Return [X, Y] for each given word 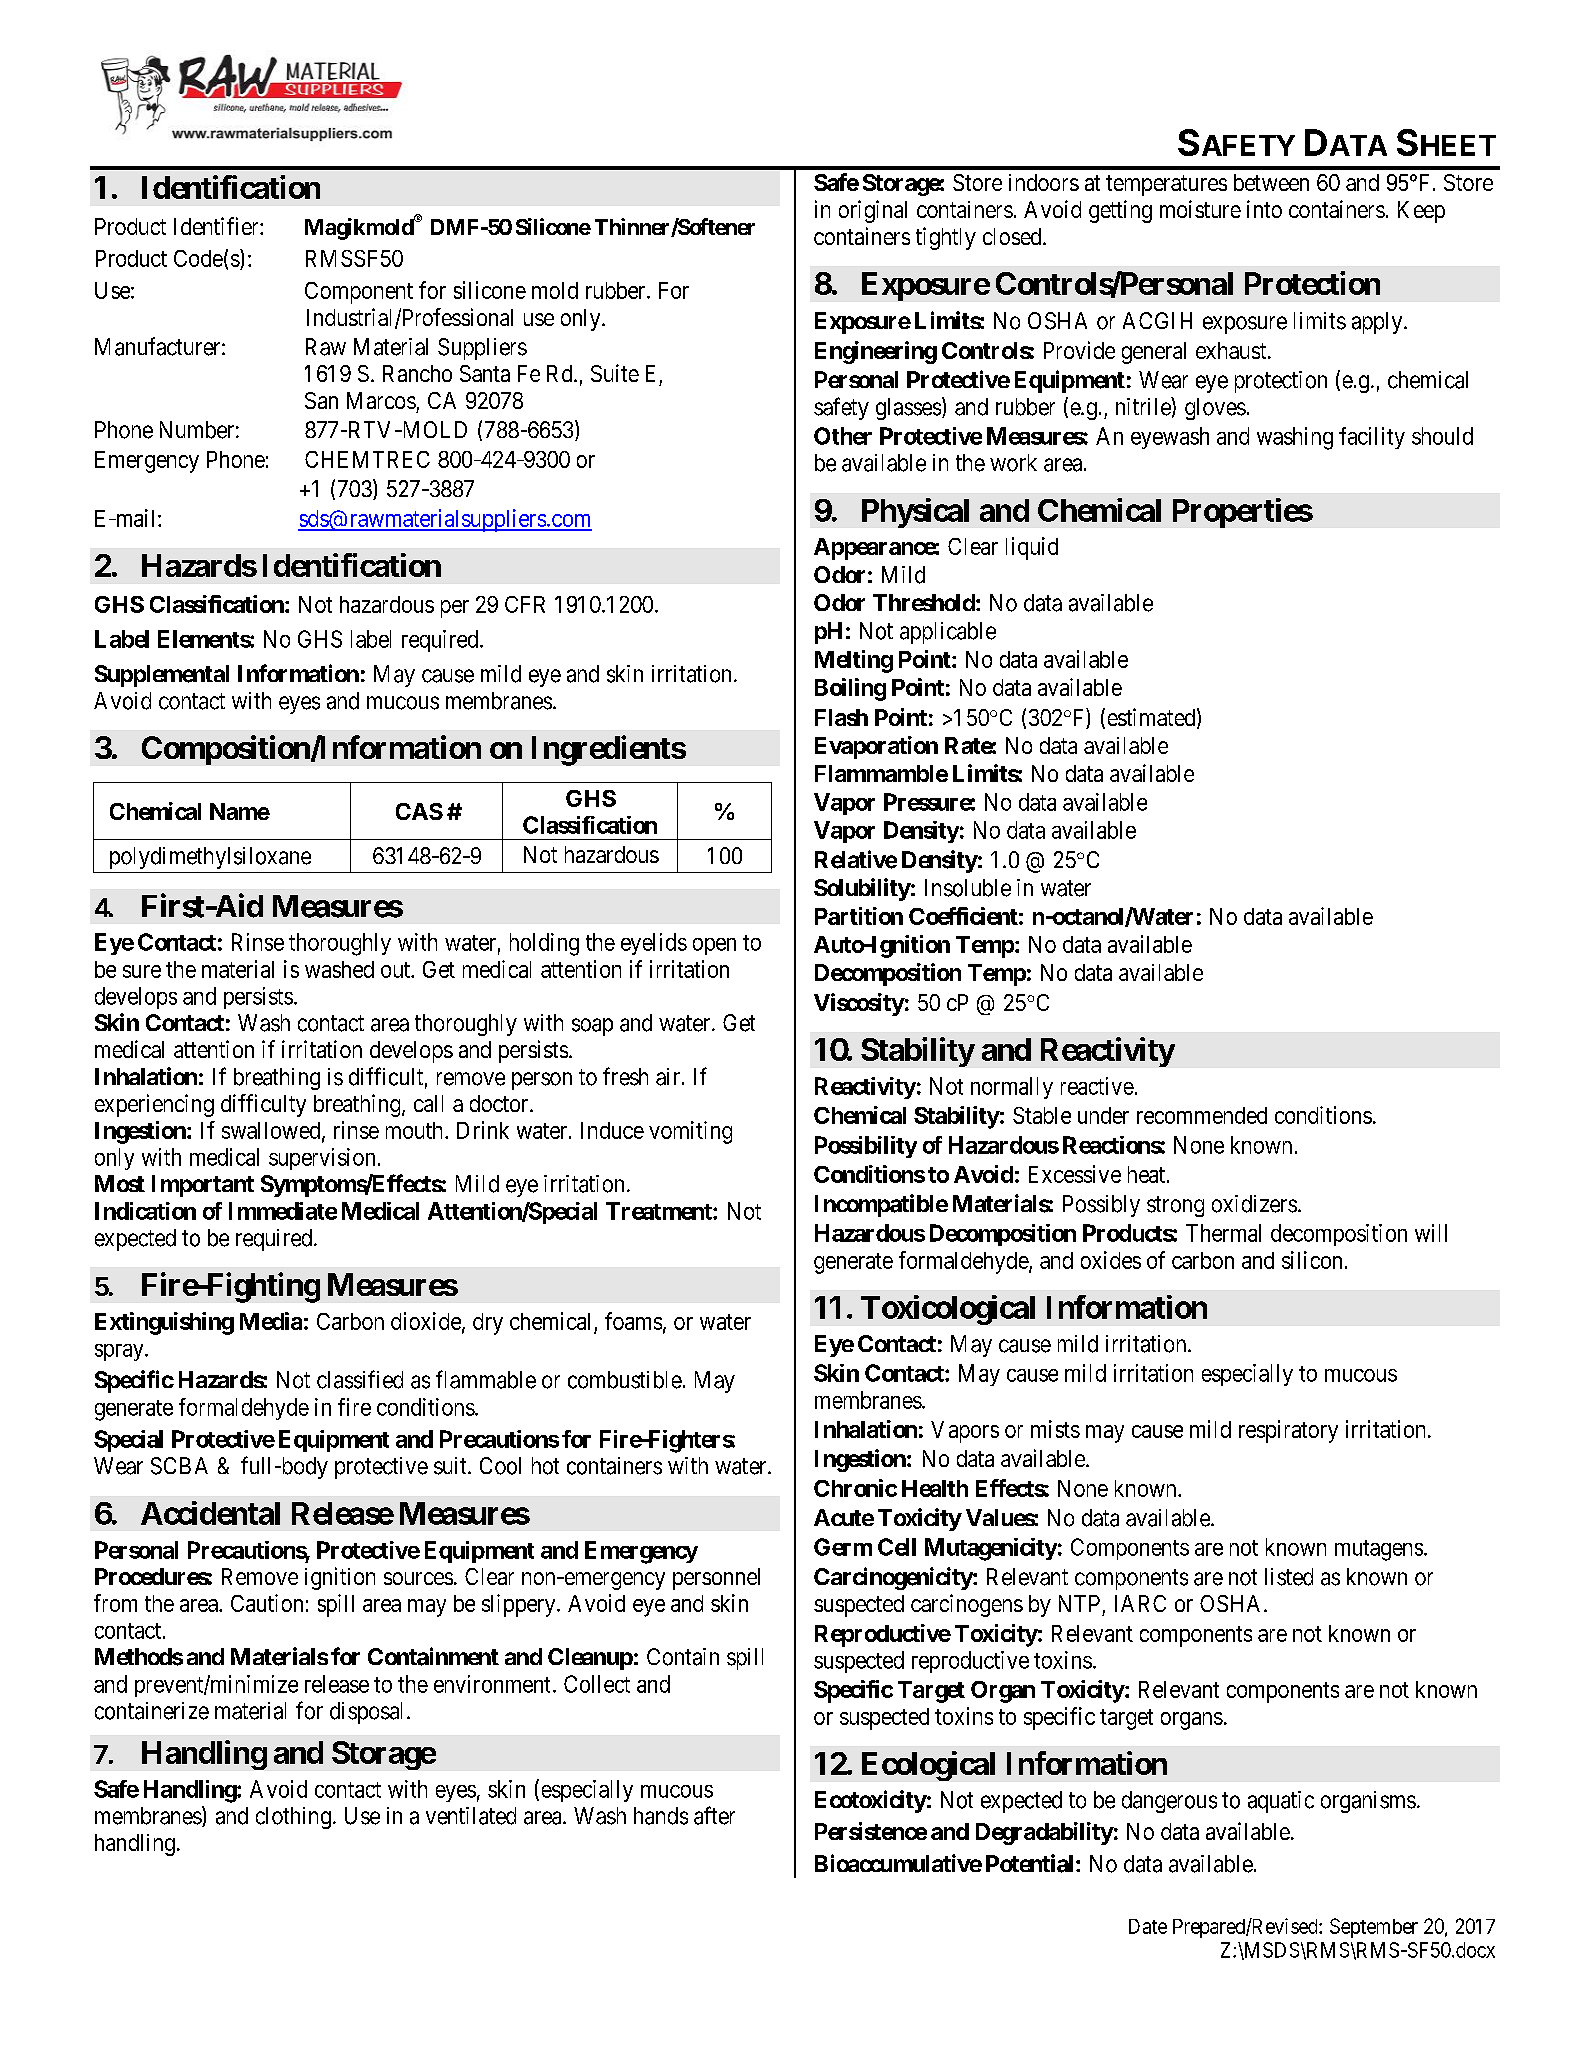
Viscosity [859, 1004]
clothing [293, 1818]
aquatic [1281, 1802]
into [1264, 209]
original [873, 211]
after [714, 1815]
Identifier [217, 226]
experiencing [154, 1105]
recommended [1202, 1115]
